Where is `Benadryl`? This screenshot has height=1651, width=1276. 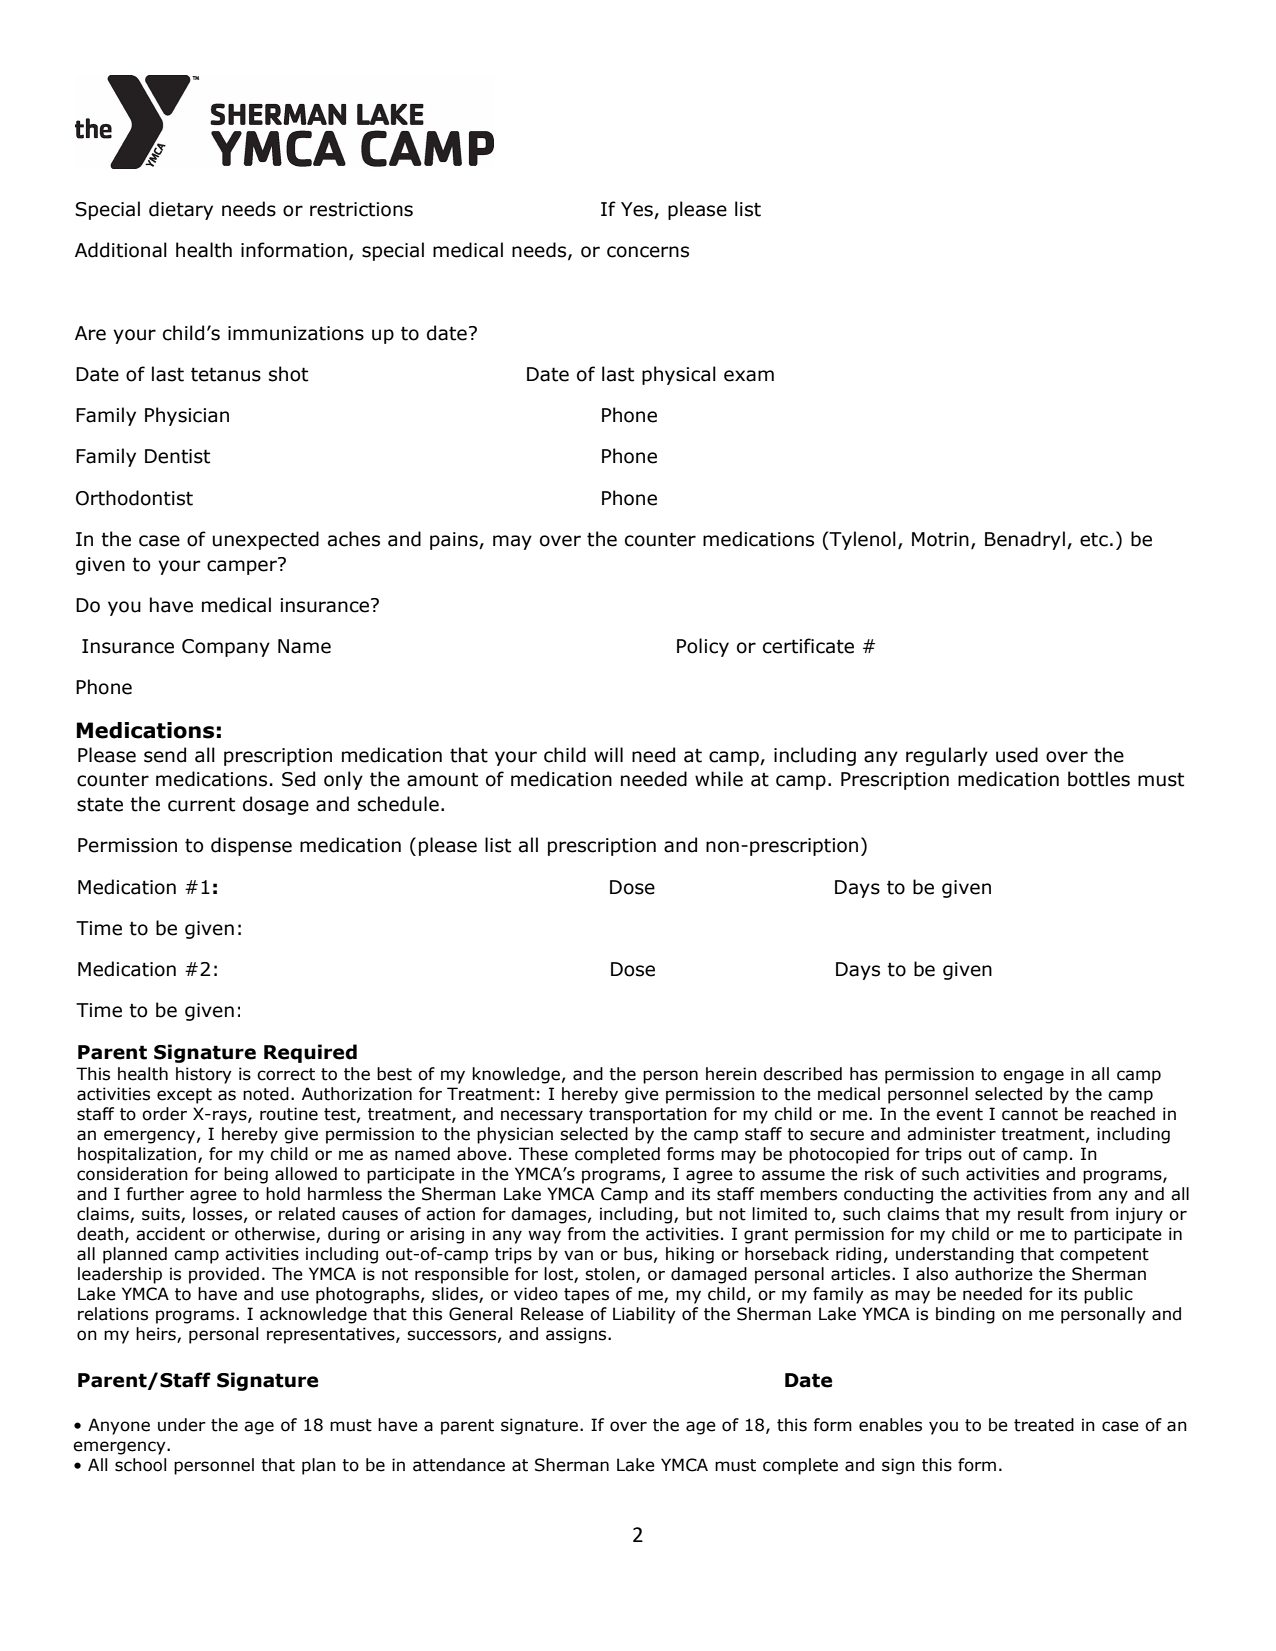 Benadryl is located at coordinates (1025, 540).
